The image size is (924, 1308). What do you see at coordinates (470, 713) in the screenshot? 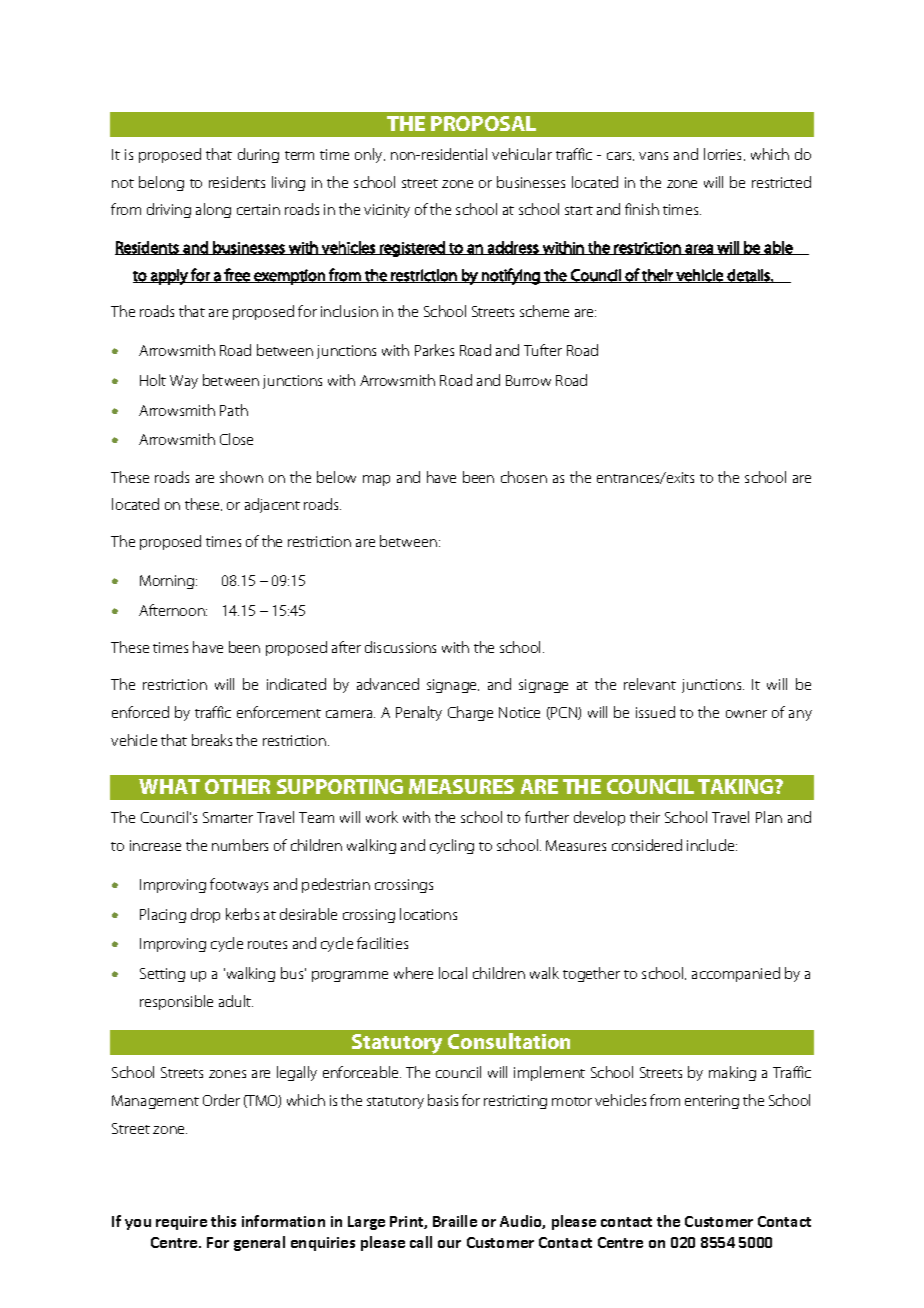
I see `Charge` at bounding box center [470, 713].
